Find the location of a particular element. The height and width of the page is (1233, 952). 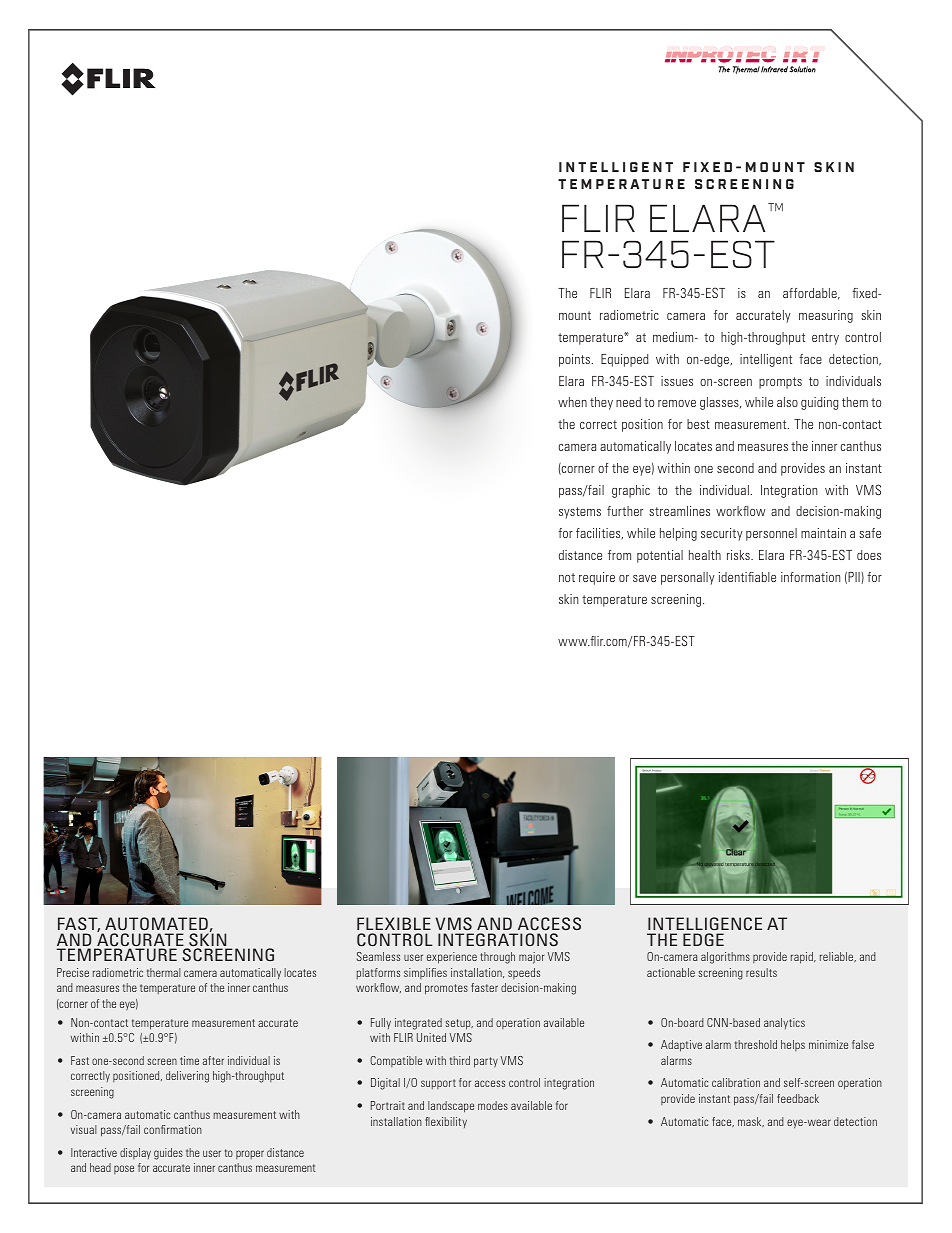

AUTOMATED is located at coordinates (156, 923).
